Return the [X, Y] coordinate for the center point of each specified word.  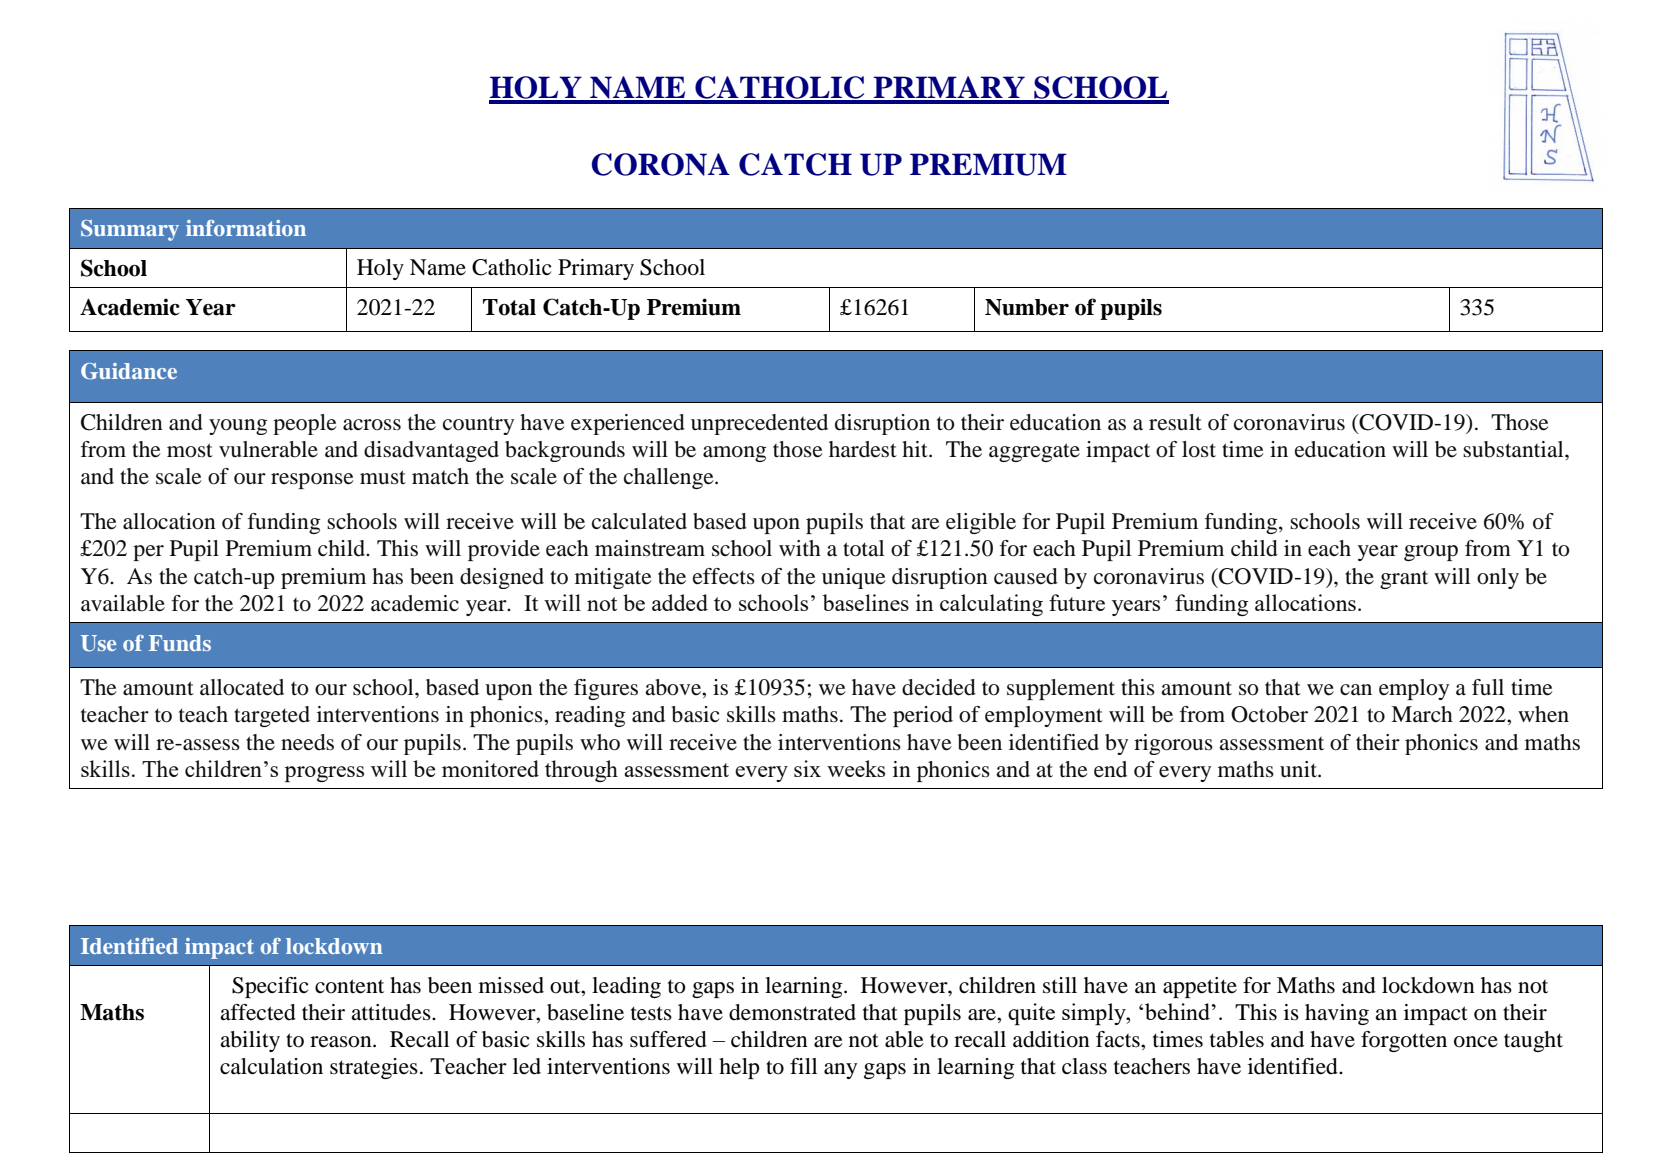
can [1356, 690]
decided [939, 687]
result [1175, 422]
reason [342, 1042]
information [246, 228]
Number [1027, 307]
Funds [180, 643]
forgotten [1404, 1041]
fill [803, 1066]
